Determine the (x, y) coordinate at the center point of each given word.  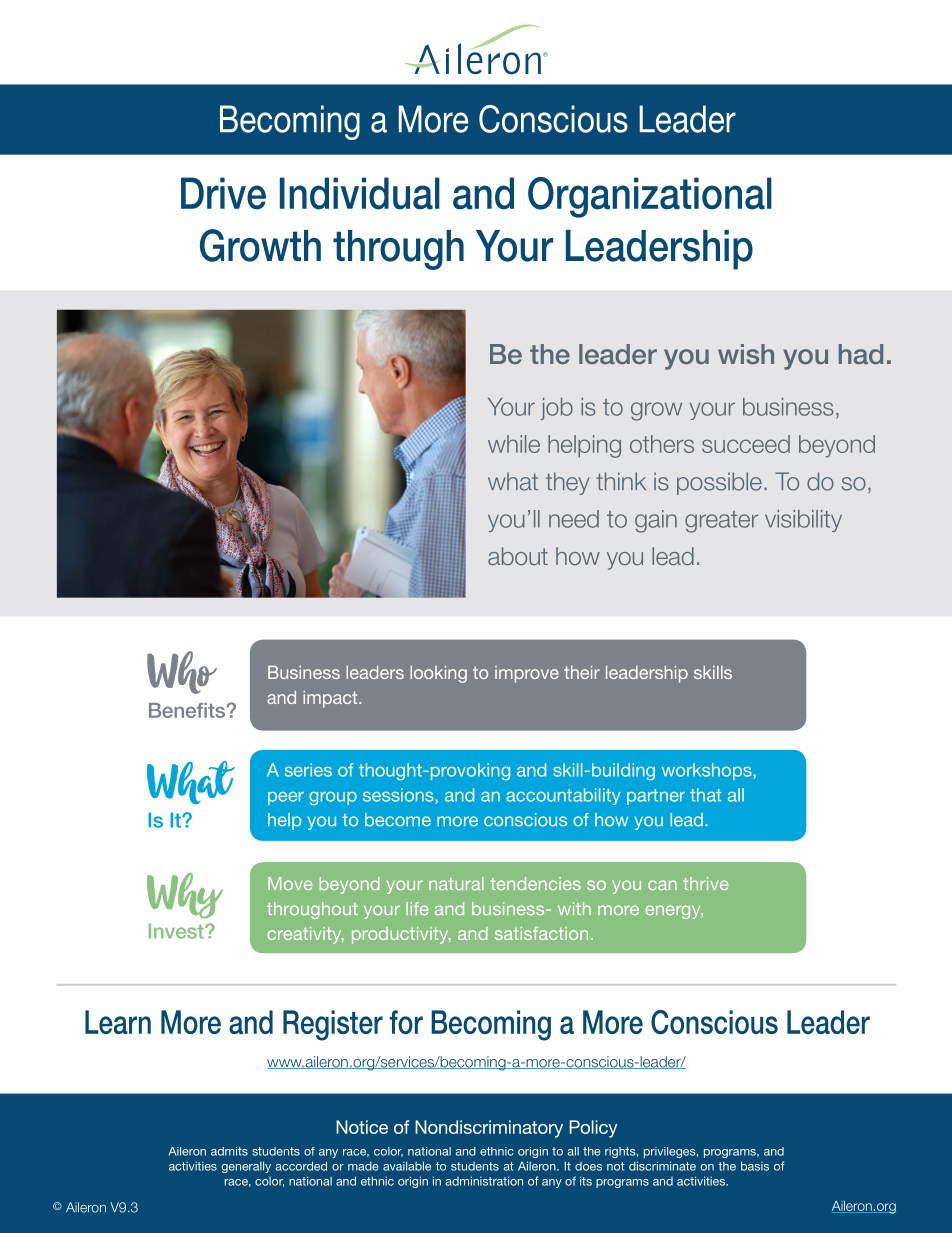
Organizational (650, 197)
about (518, 556)
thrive (705, 883)
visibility (803, 521)
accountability (563, 796)
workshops (708, 771)
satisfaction (541, 933)
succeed (746, 444)
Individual (360, 193)
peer (286, 798)
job (556, 409)
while (514, 444)
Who (182, 672)
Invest (177, 931)
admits (229, 1151)
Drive (223, 193)
